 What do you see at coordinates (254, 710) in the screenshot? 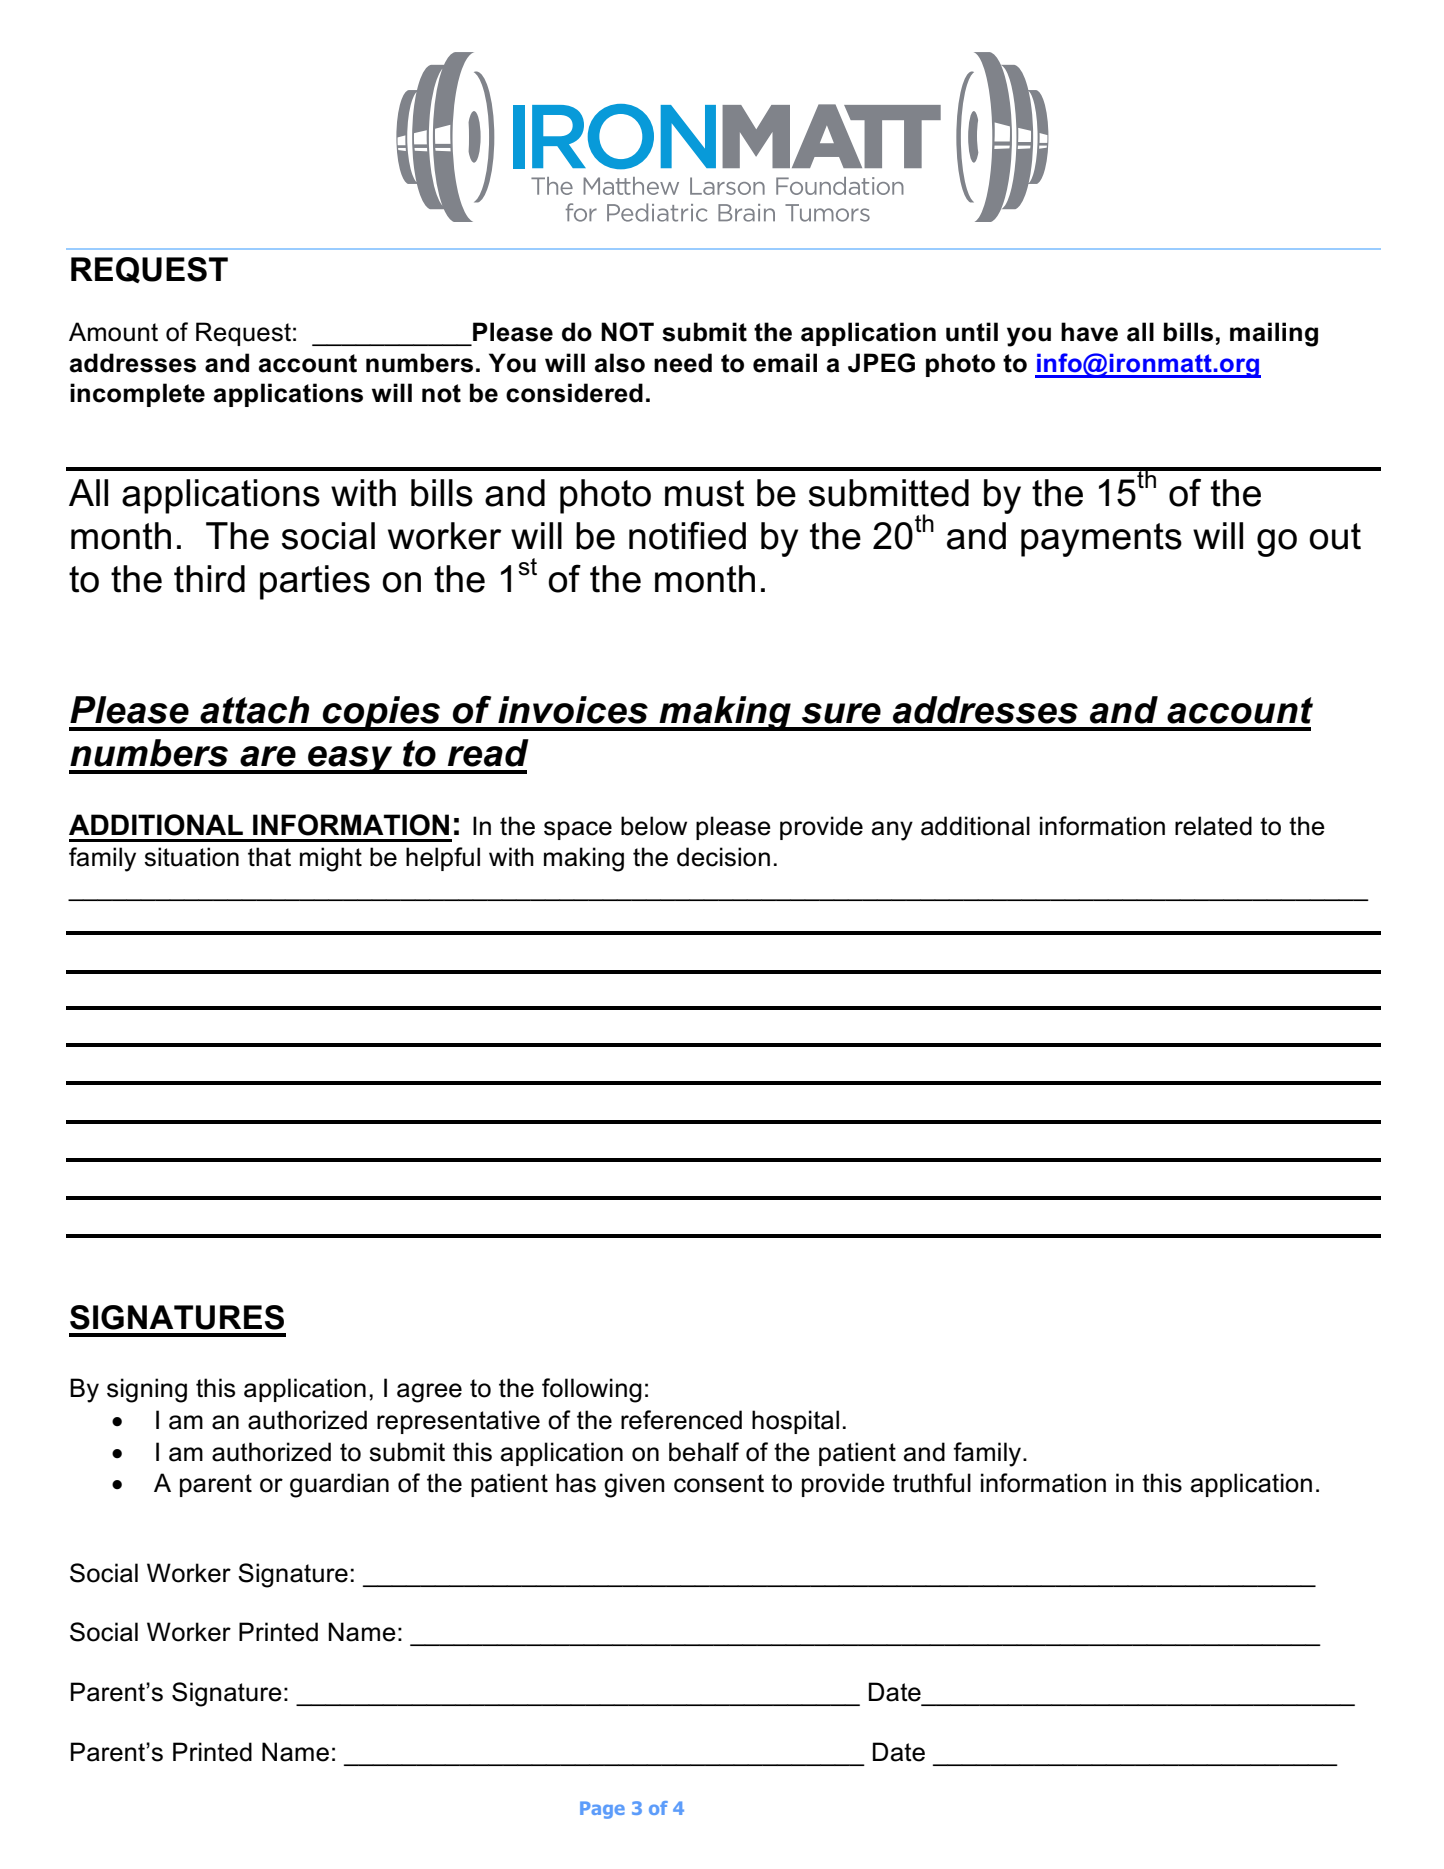
I see `attach` at bounding box center [254, 710].
